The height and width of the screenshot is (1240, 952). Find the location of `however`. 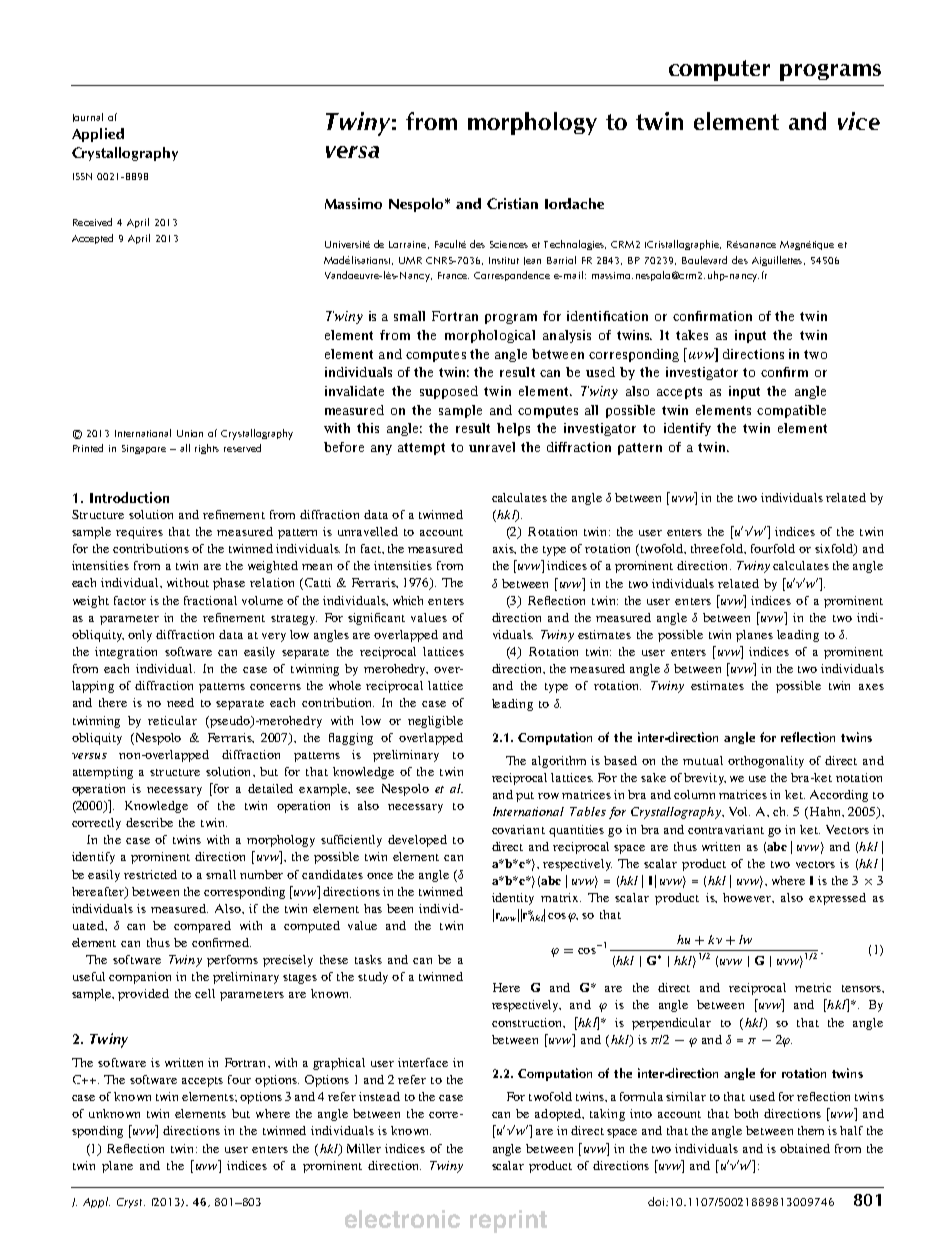

however is located at coordinates (748, 898).
